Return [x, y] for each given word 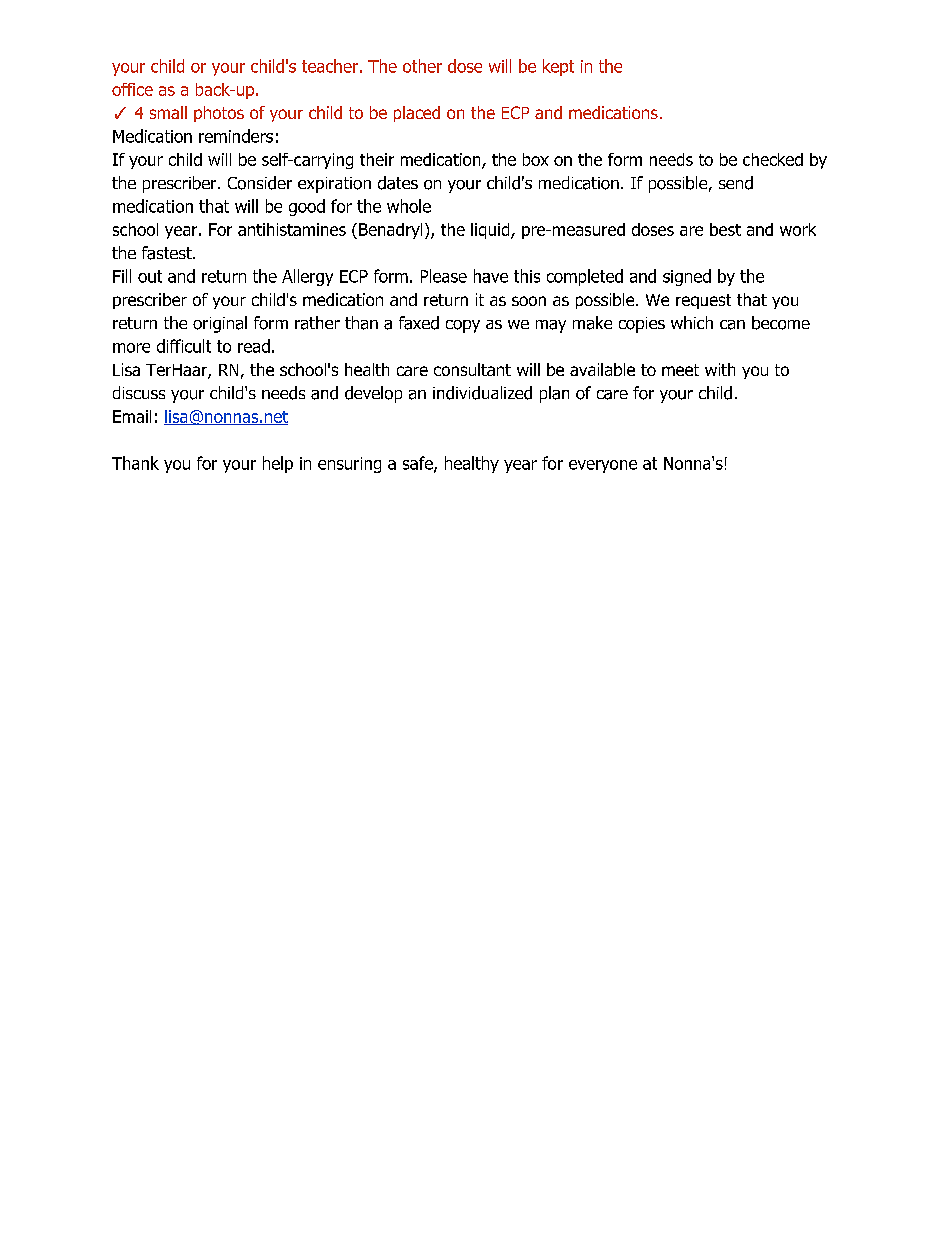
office [132, 89]
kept [558, 67]
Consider [260, 183]
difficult [184, 346]
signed [687, 277]
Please [444, 276]
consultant [472, 369]
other [422, 66]
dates [398, 183]
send [736, 183]
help [278, 464]
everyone [603, 466]
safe [419, 464]
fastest [168, 253]
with [720, 369]
